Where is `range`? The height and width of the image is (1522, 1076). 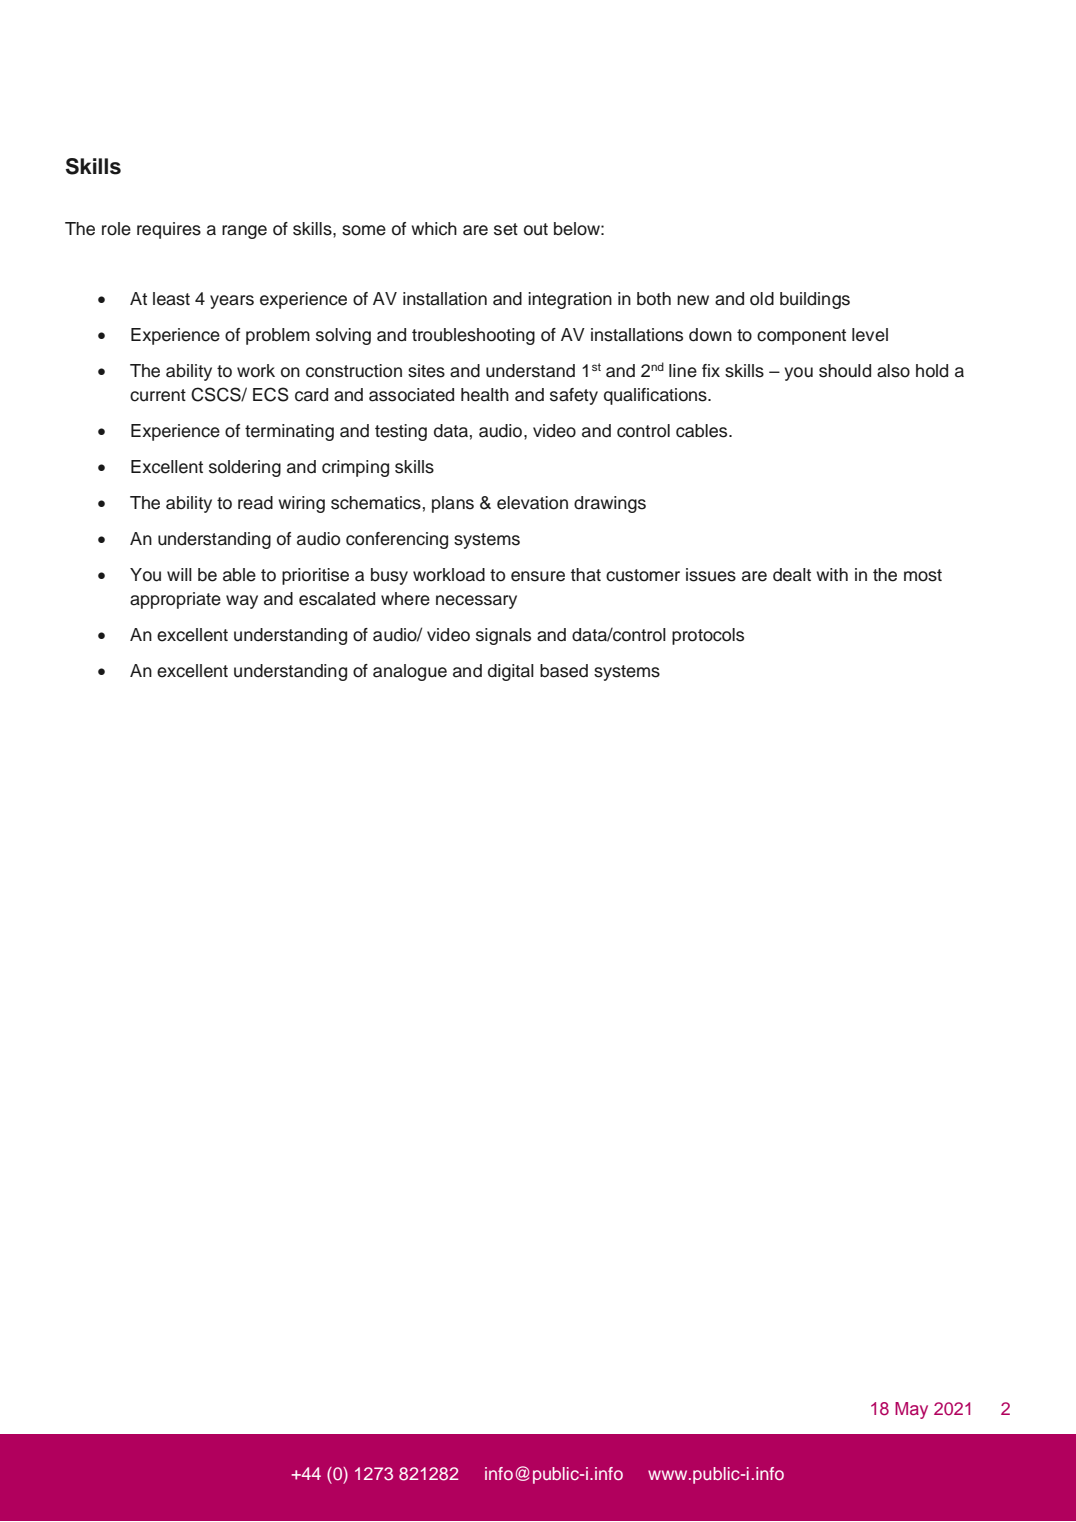
range is located at coordinates (244, 232).
